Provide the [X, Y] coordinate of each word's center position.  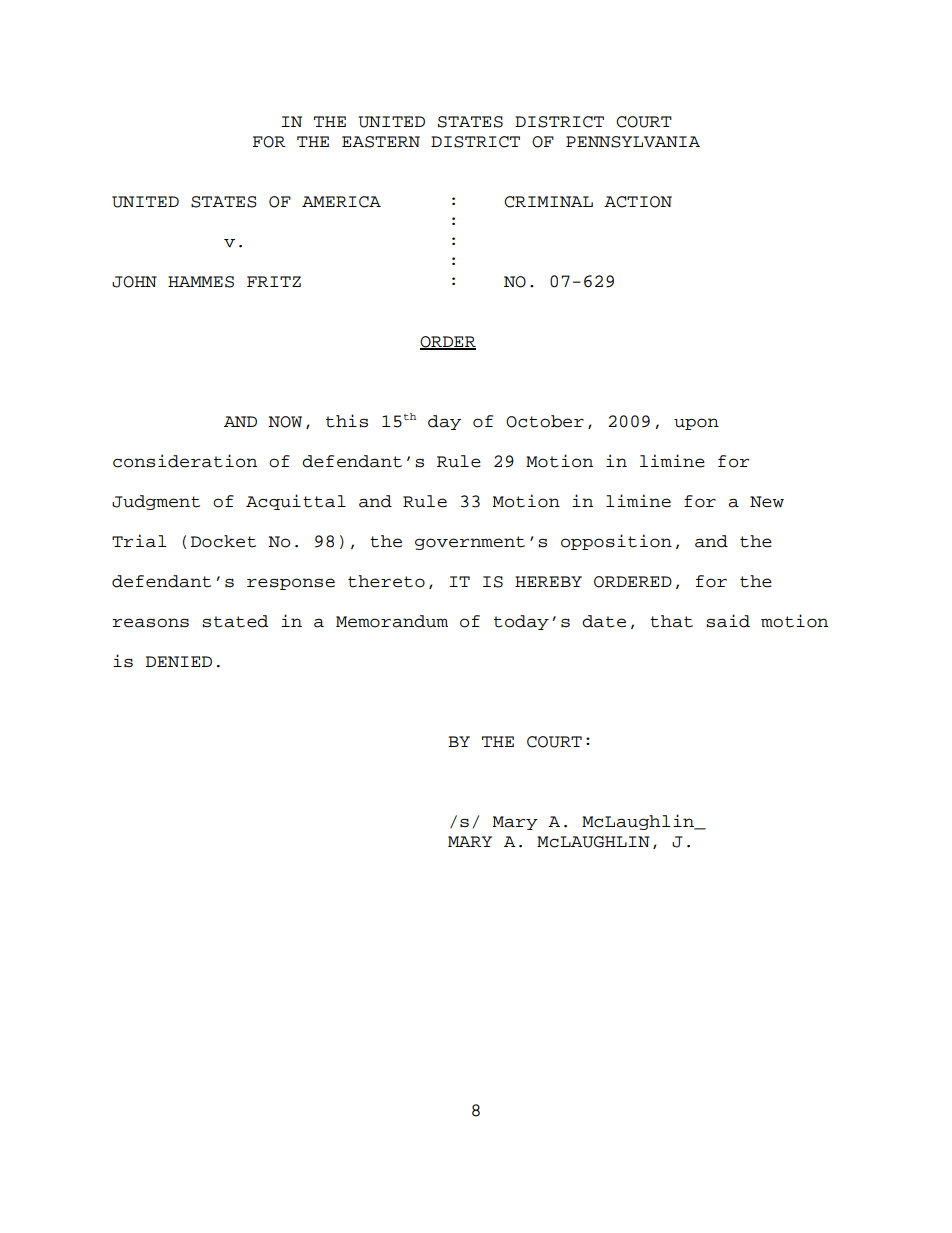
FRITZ [274, 281]
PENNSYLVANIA [633, 142]
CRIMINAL [548, 202]
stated [235, 621]
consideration [185, 461]
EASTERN [381, 142]
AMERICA [341, 202]
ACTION [638, 202]
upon [696, 424]
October [545, 421]
